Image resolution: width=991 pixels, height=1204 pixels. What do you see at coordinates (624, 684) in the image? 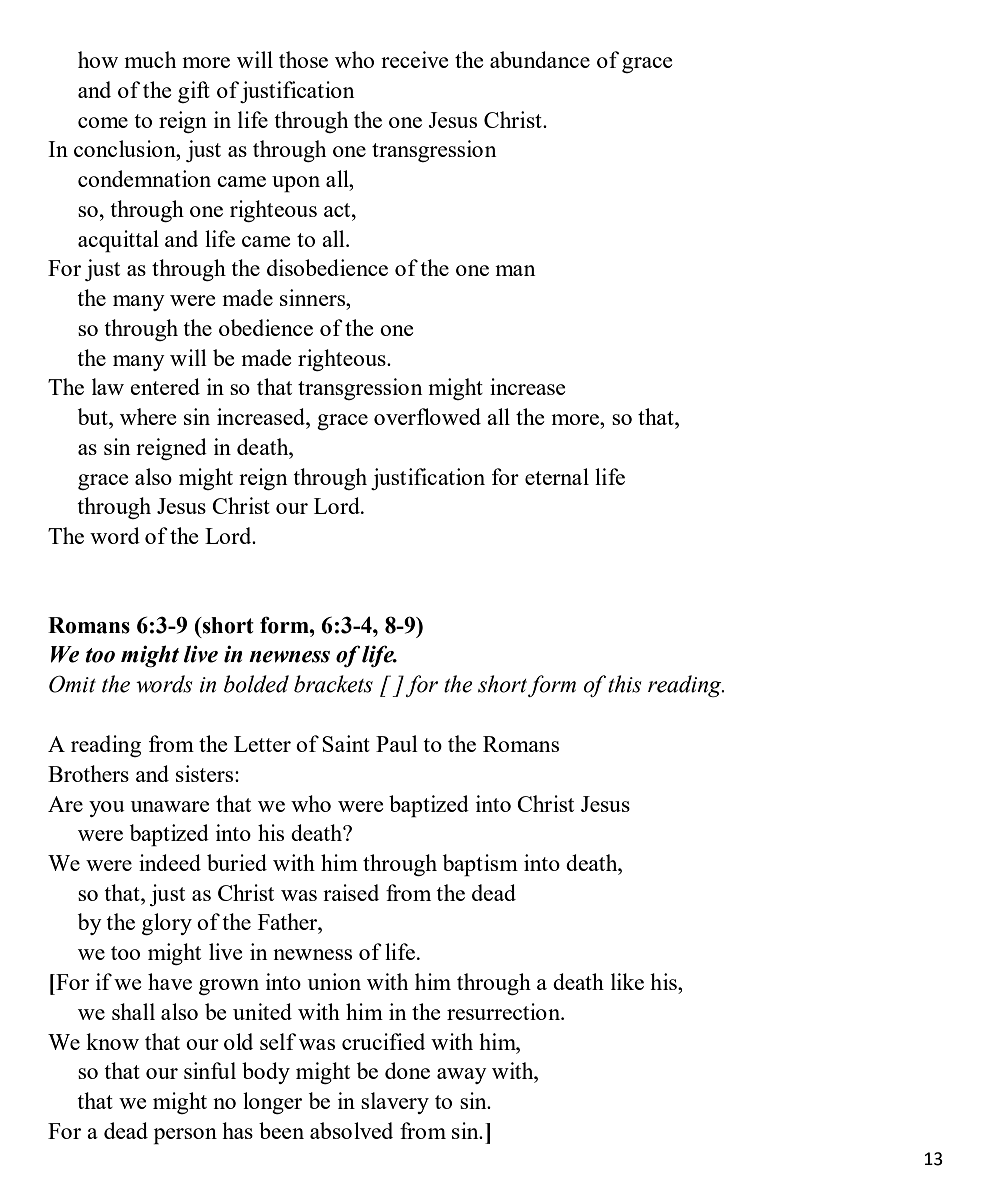
I see `this` at bounding box center [624, 684].
